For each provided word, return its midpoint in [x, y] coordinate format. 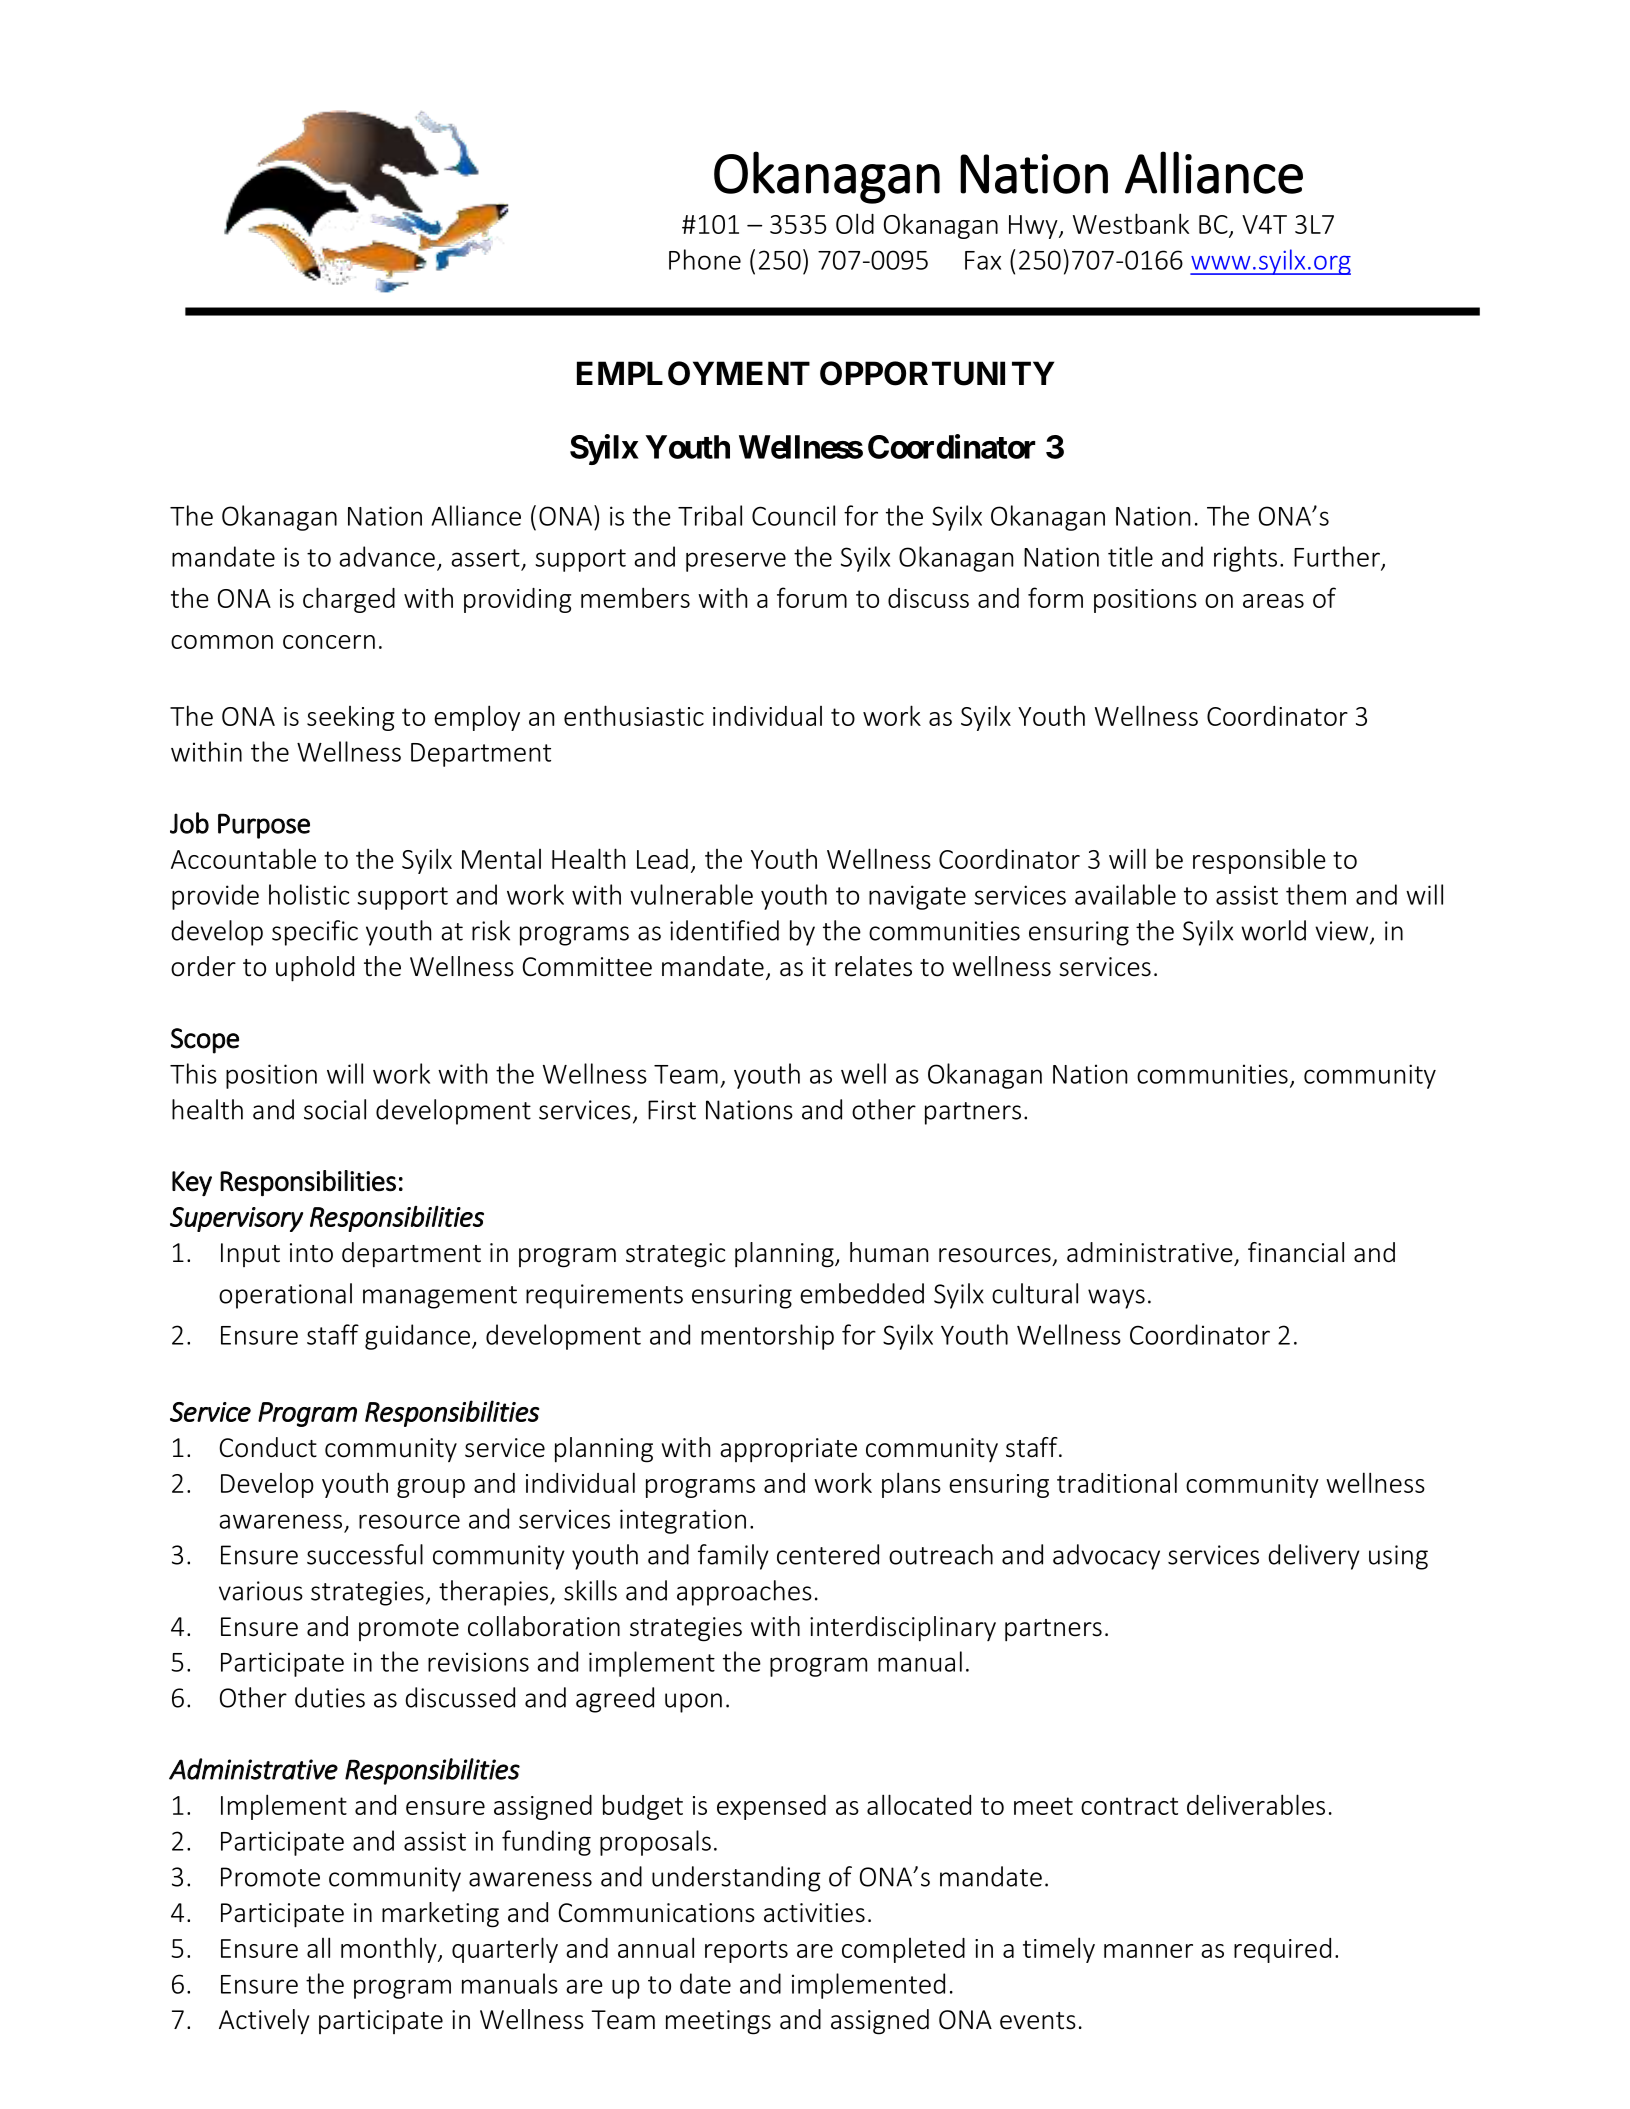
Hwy [1034, 227]
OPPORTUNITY [937, 373]
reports [746, 1951]
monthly [390, 1950]
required [1282, 1950]
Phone [705, 259]
